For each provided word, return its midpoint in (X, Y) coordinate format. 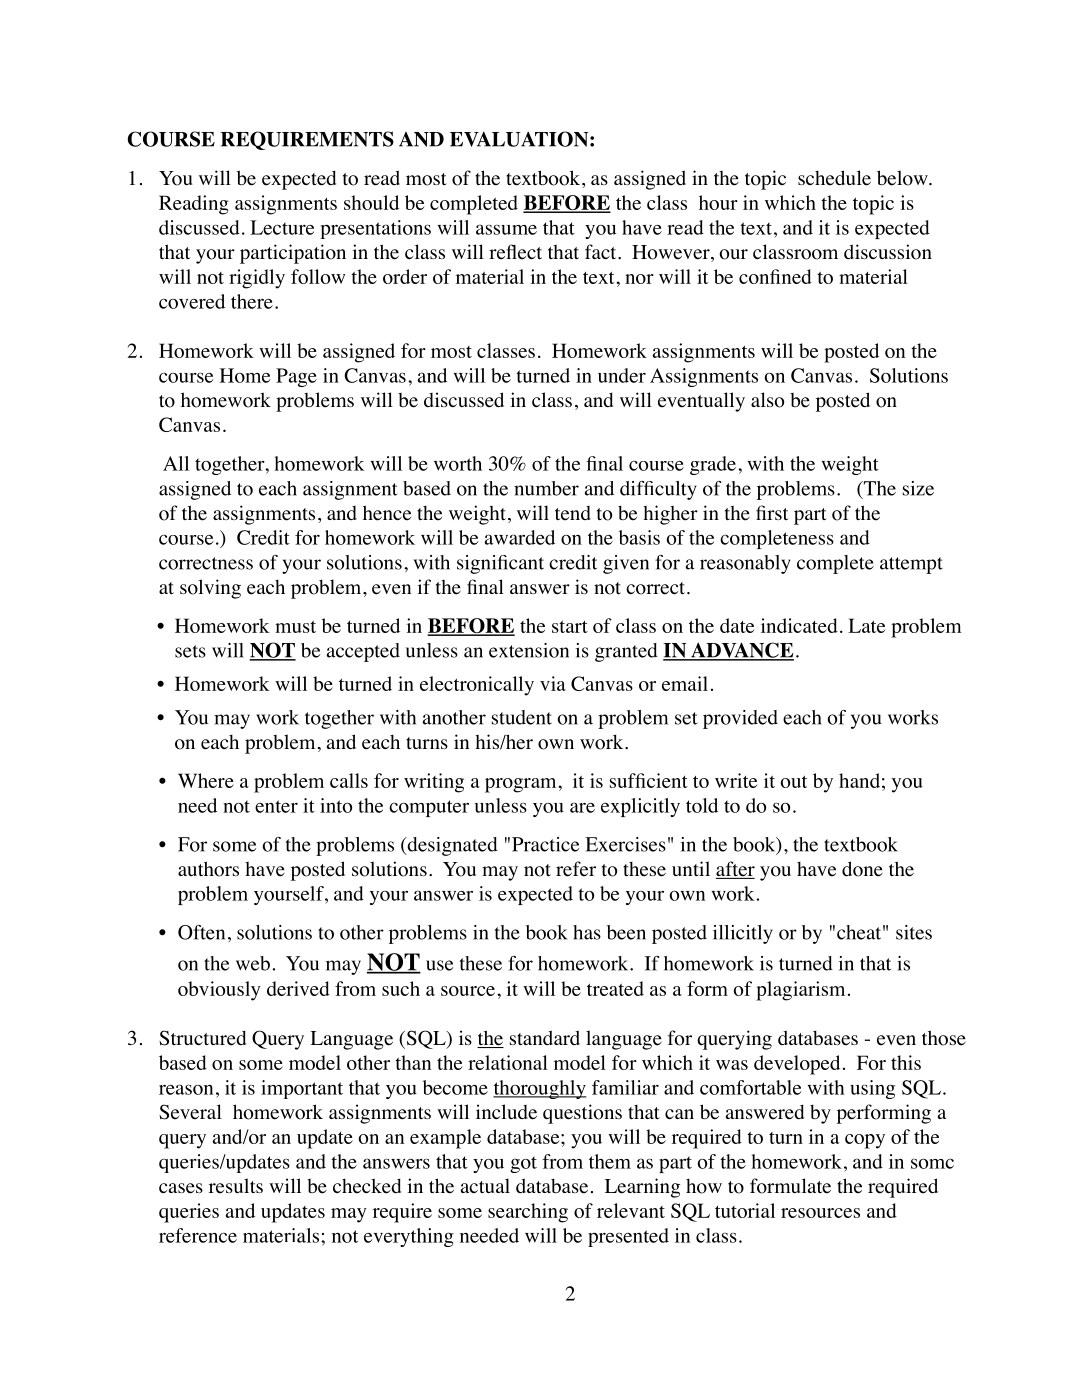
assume (506, 229)
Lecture (282, 227)
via (553, 683)
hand (859, 780)
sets (190, 651)
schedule (834, 178)
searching (528, 1213)
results (236, 1186)
